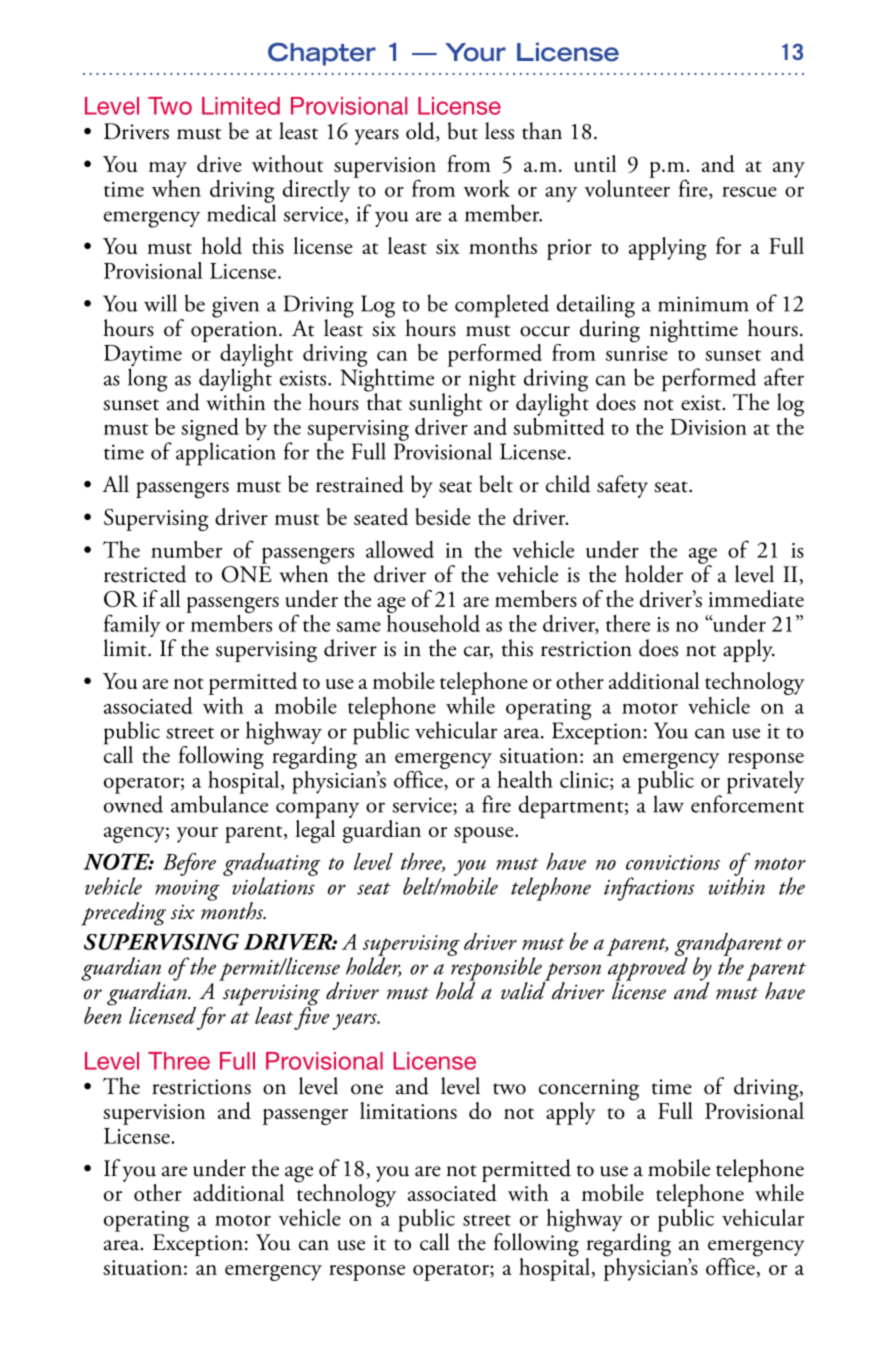  What do you see at coordinates (589, 1091) in the image?
I see `concerning` at bounding box center [589, 1091].
